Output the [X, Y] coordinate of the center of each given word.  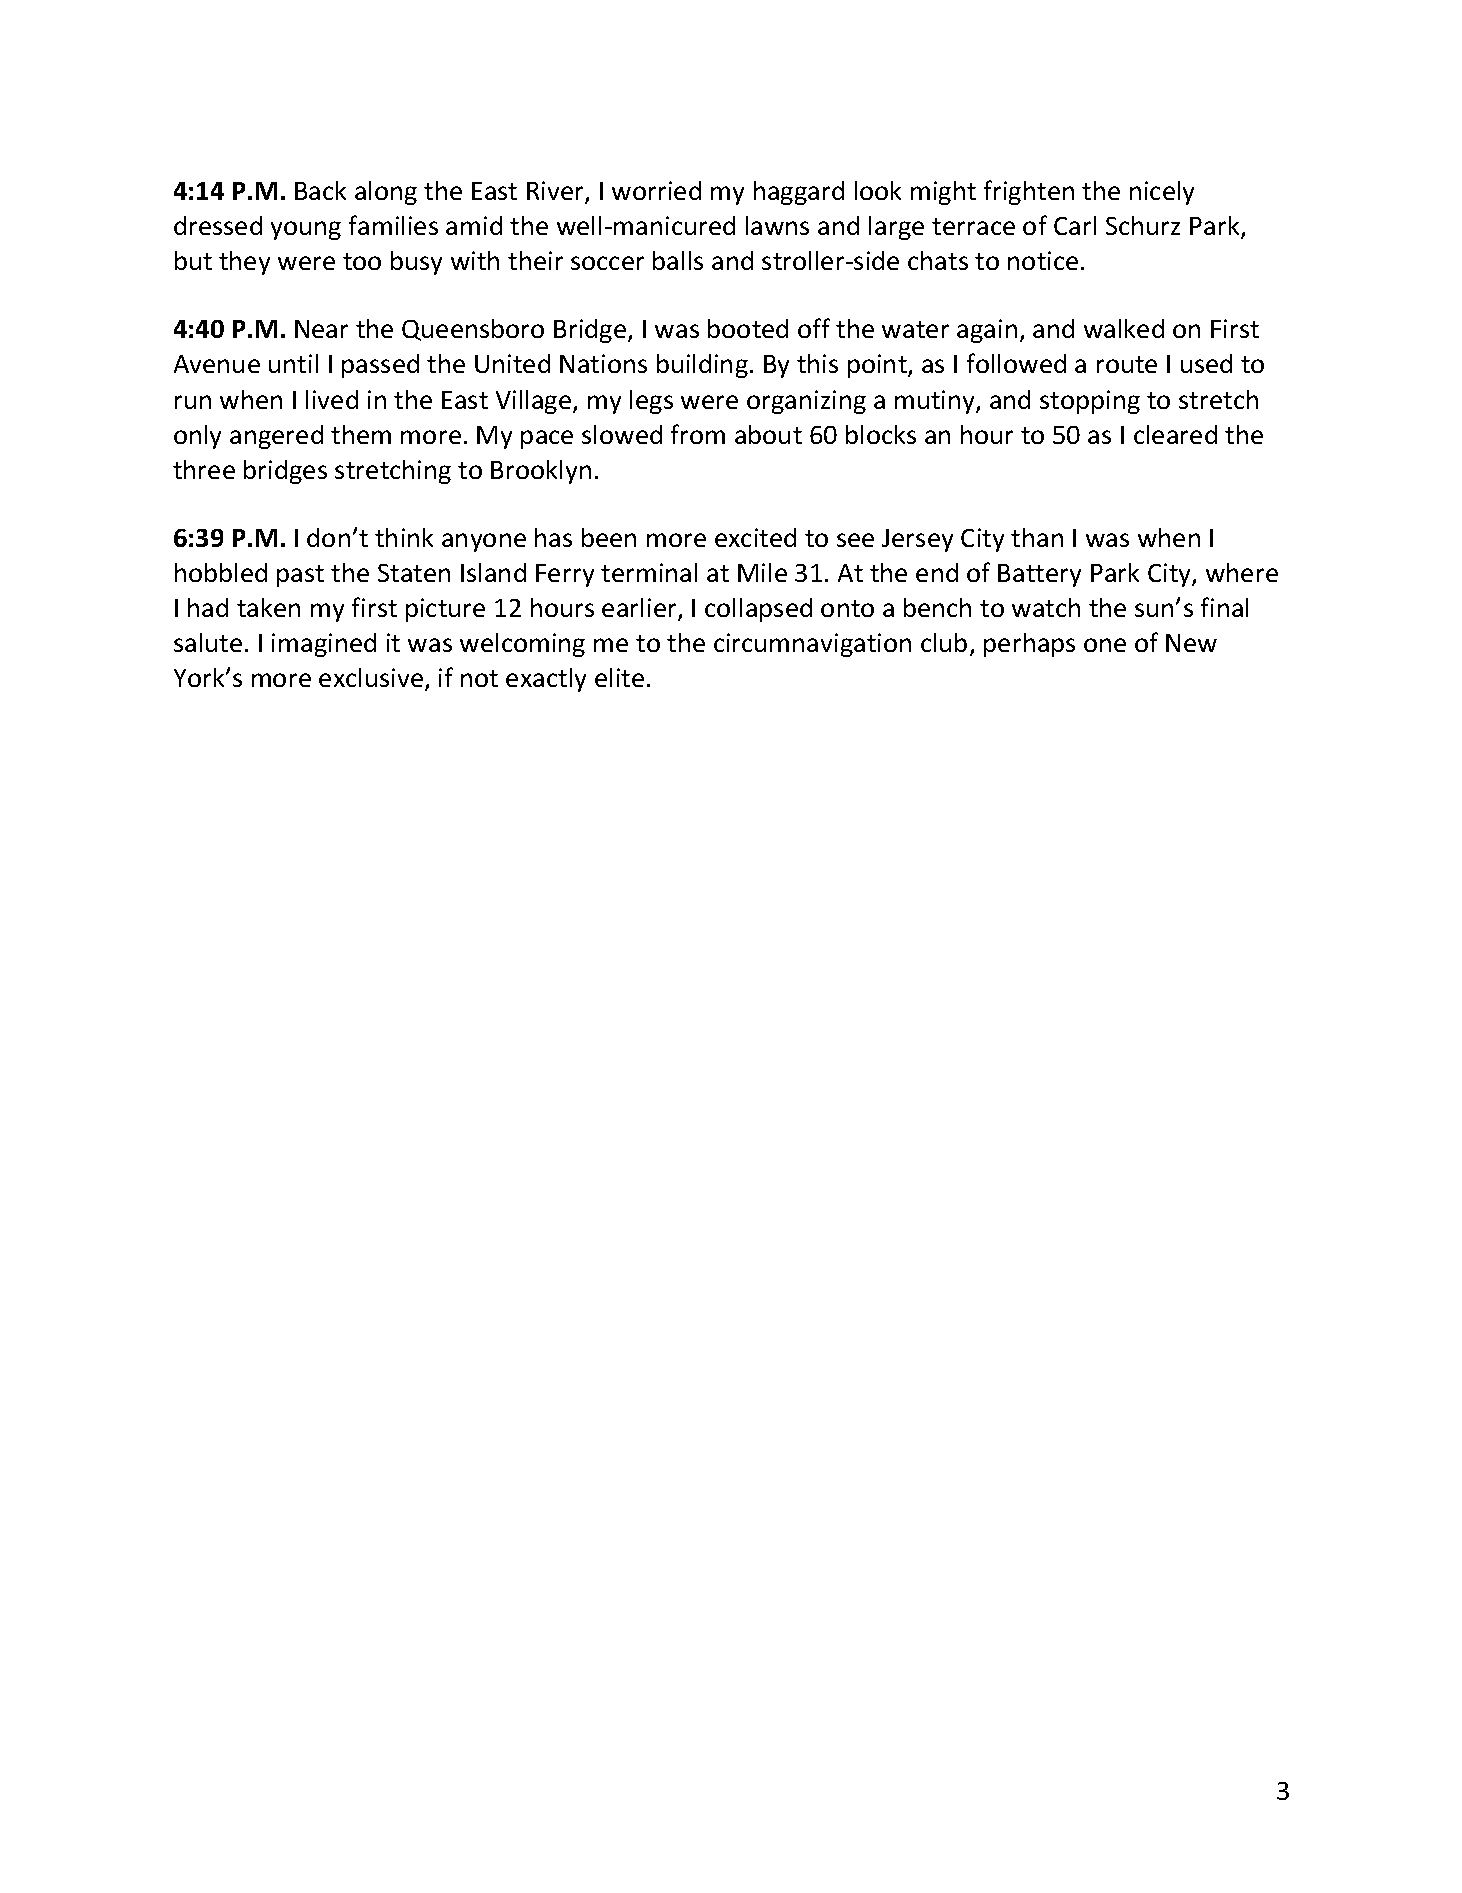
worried [656, 190]
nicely [1162, 193]
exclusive [371, 677]
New [1191, 643]
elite [619, 677]
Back [320, 190]
